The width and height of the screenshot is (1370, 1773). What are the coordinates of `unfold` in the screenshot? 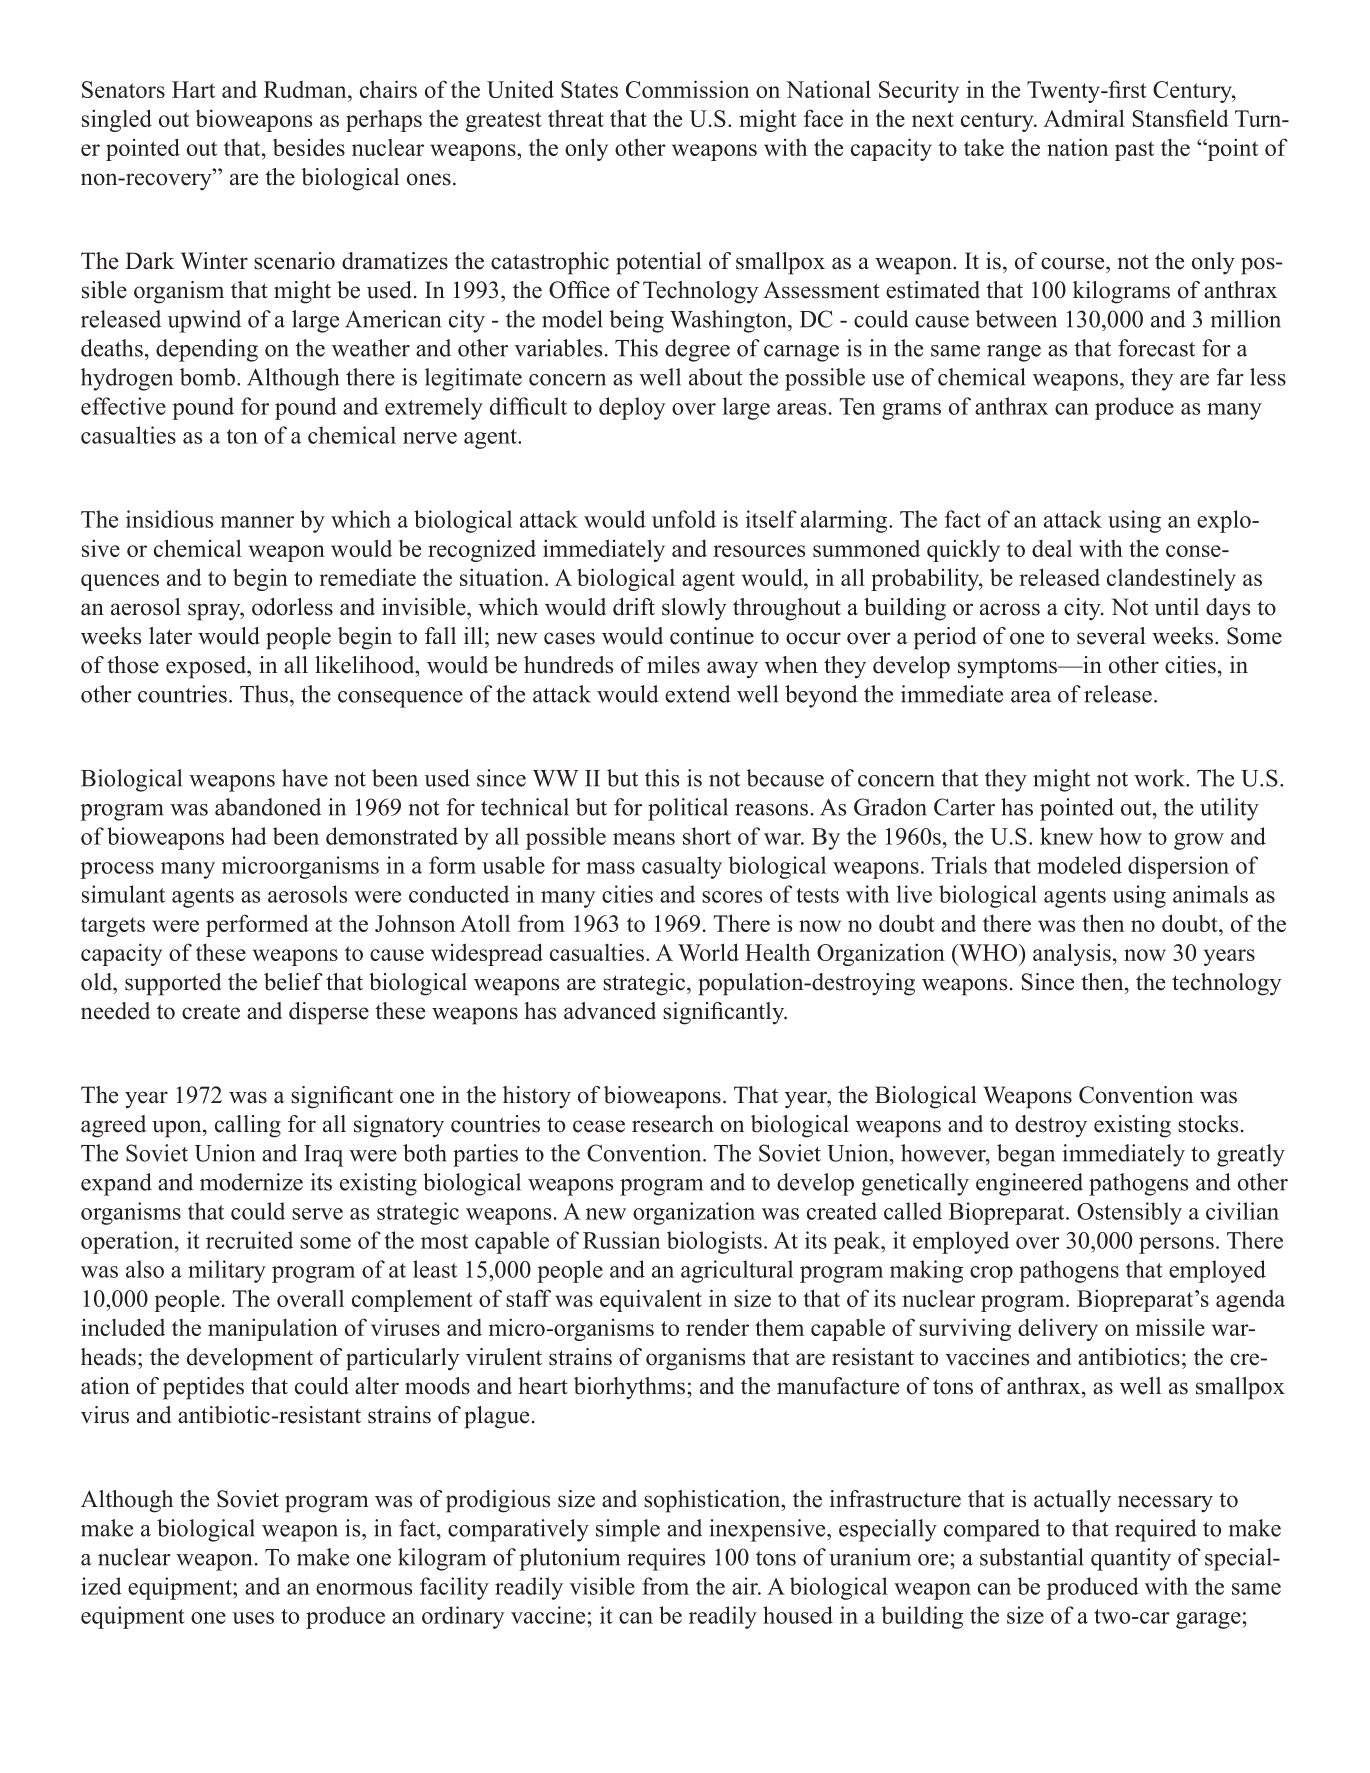 It's located at (684, 519).
